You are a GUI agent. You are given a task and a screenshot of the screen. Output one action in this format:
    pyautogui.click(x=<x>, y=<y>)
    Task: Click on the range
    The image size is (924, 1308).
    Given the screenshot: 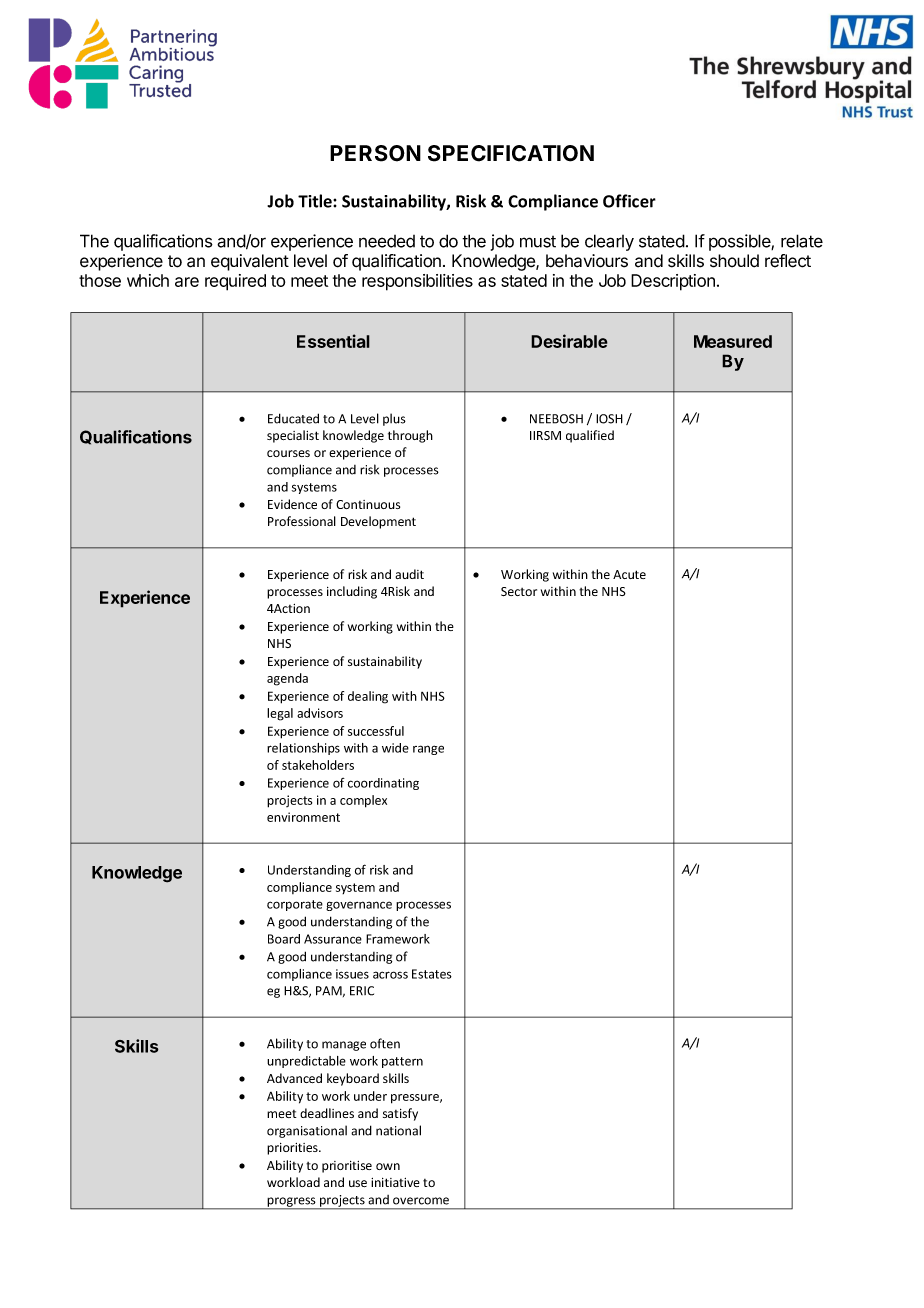 What is the action you would take?
    pyautogui.click(x=428, y=750)
